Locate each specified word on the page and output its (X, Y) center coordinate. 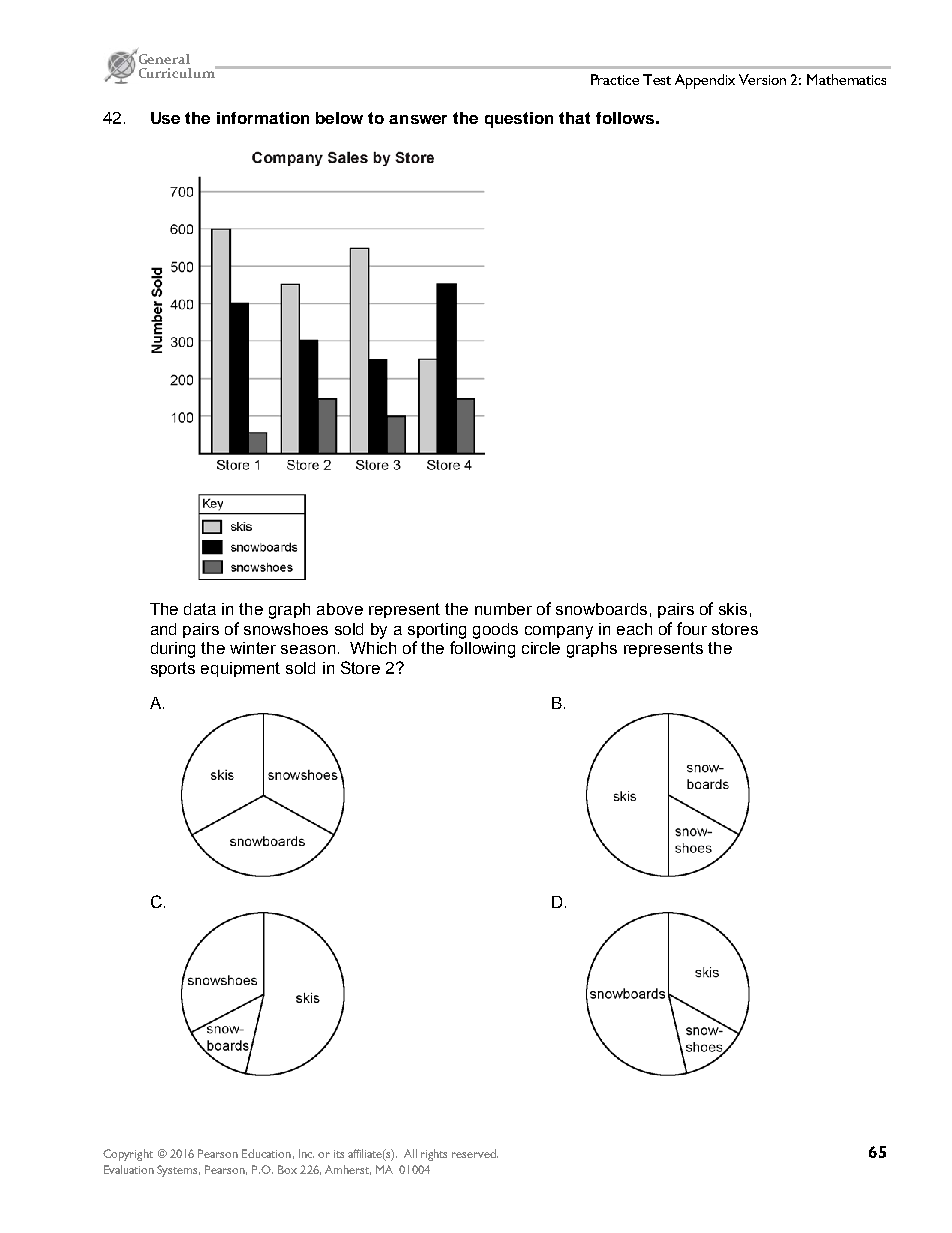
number (503, 609)
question (519, 120)
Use (165, 118)
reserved (475, 1153)
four (692, 628)
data (200, 609)
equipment (240, 669)
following (482, 649)
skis (733, 609)
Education (266, 1153)
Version (762, 79)
